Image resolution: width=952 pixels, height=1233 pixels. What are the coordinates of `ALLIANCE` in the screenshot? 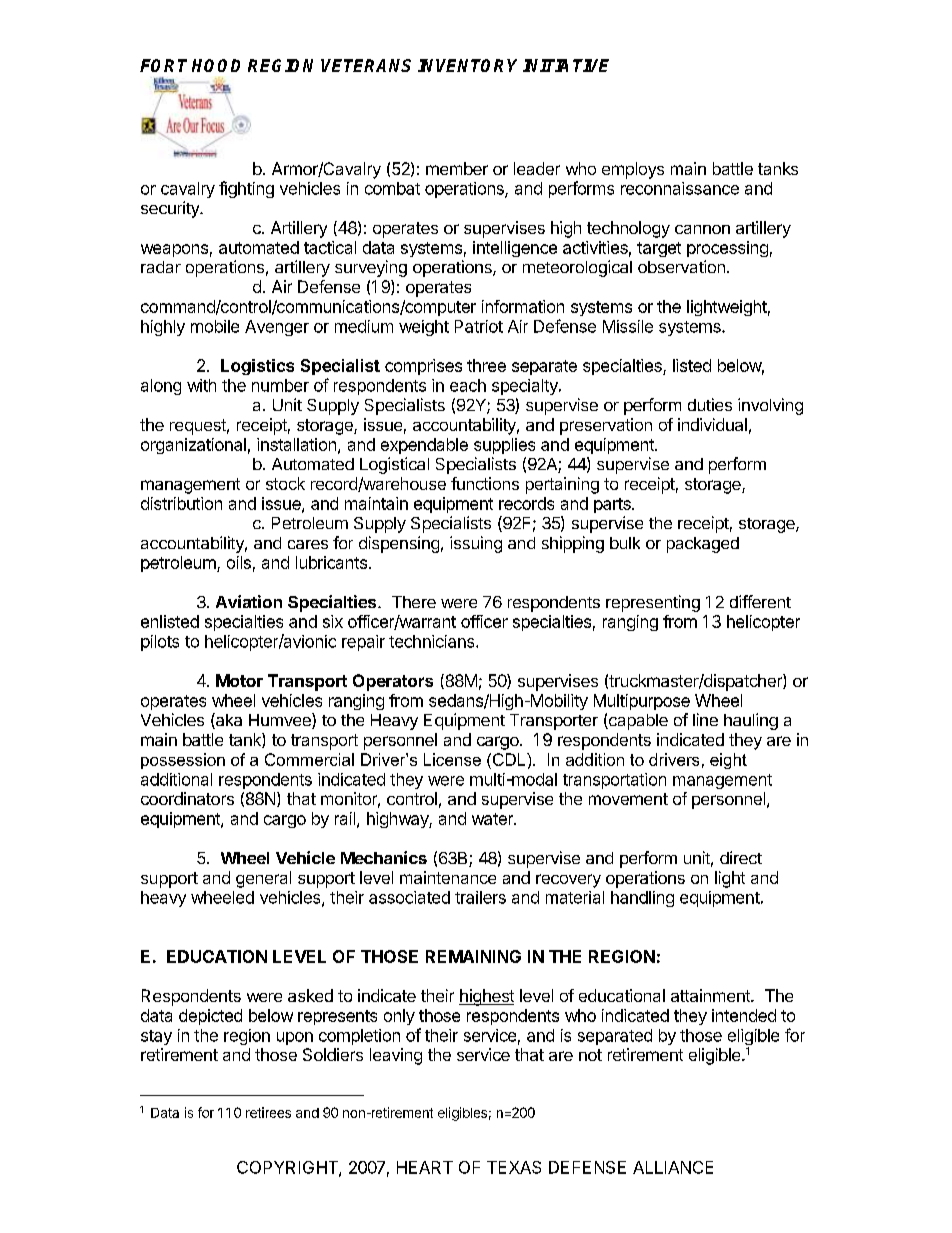 It's located at (673, 1167).
